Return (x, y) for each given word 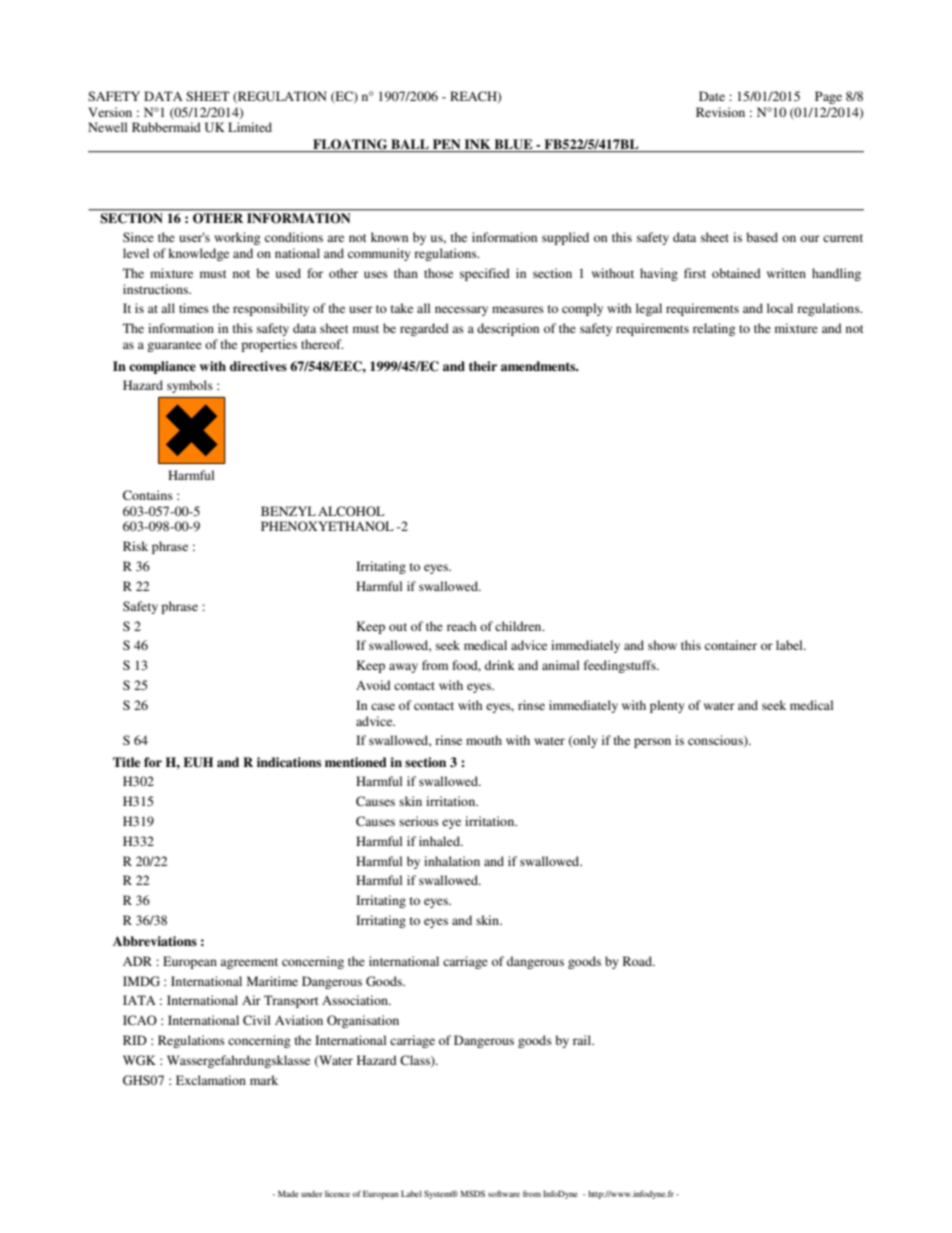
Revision (720, 112)
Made (288, 1193)
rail (583, 1040)
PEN (446, 144)
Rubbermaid (166, 127)
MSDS (473, 1193)
